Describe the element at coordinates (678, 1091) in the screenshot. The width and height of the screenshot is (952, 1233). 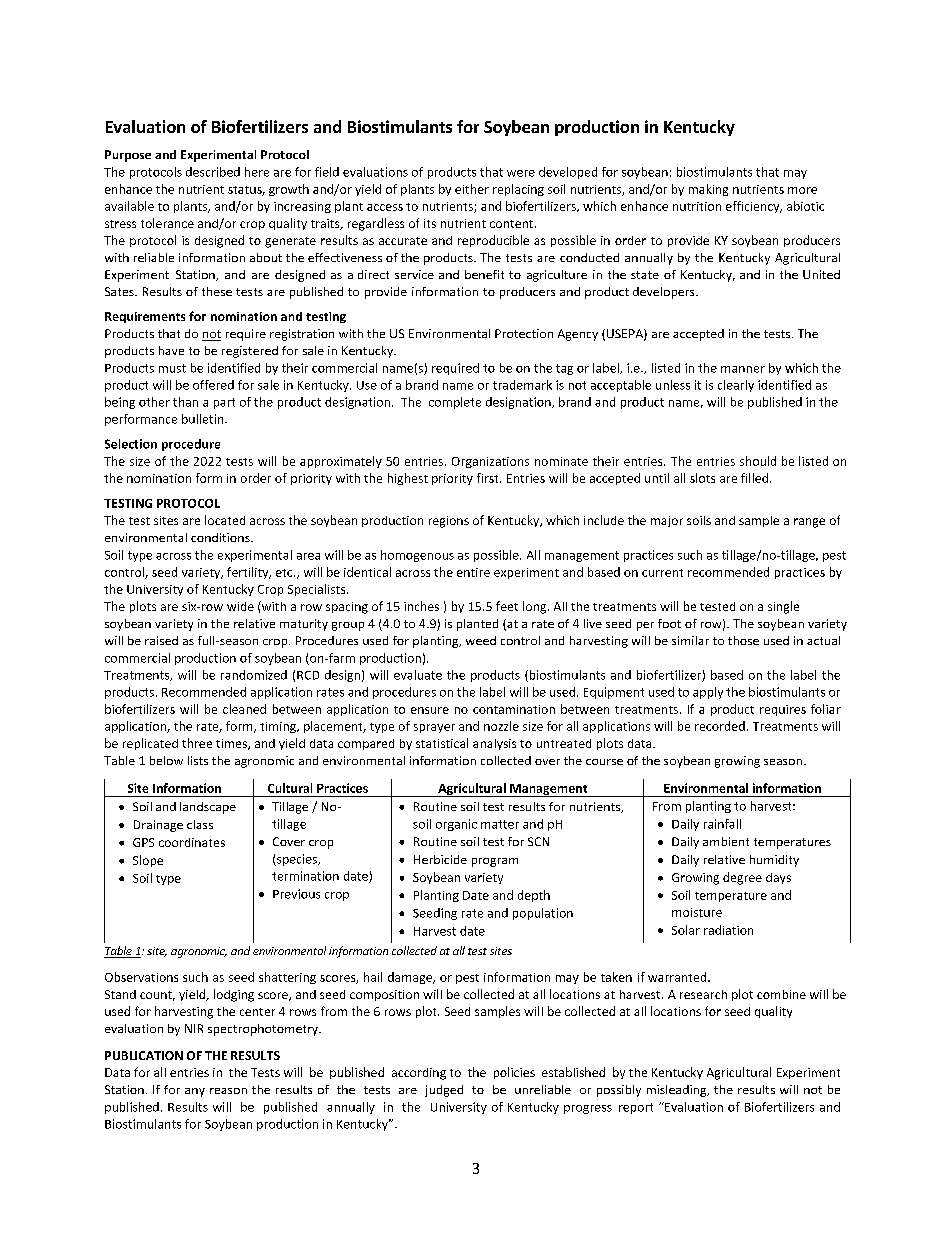
I see `misleading` at that location.
